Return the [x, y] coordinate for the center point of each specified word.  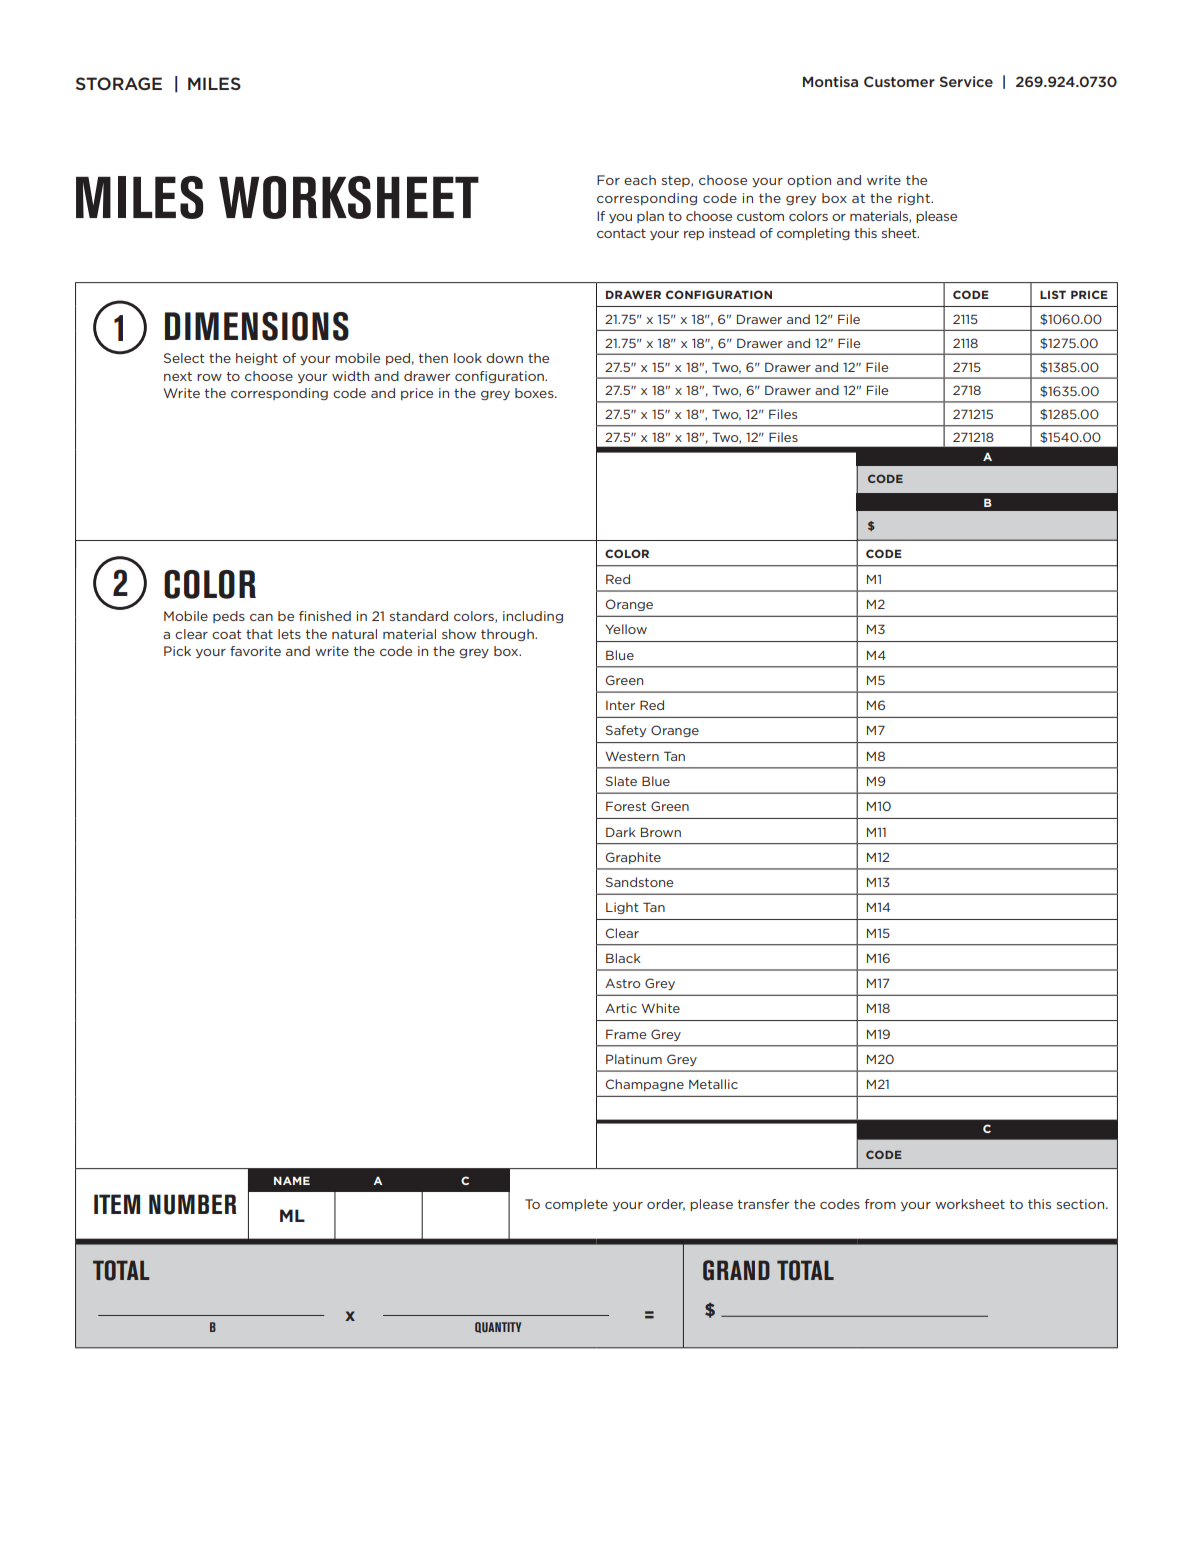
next [178, 376]
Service [966, 81]
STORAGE [119, 83]
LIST [1053, 294]
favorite [255, 651]
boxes [535, 393]
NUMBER [193, 1204]
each [640, 180]
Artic [621, 1008]
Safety [626, 731]
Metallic [713, 1084]
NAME [292, 1180]
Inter [620, 705]
